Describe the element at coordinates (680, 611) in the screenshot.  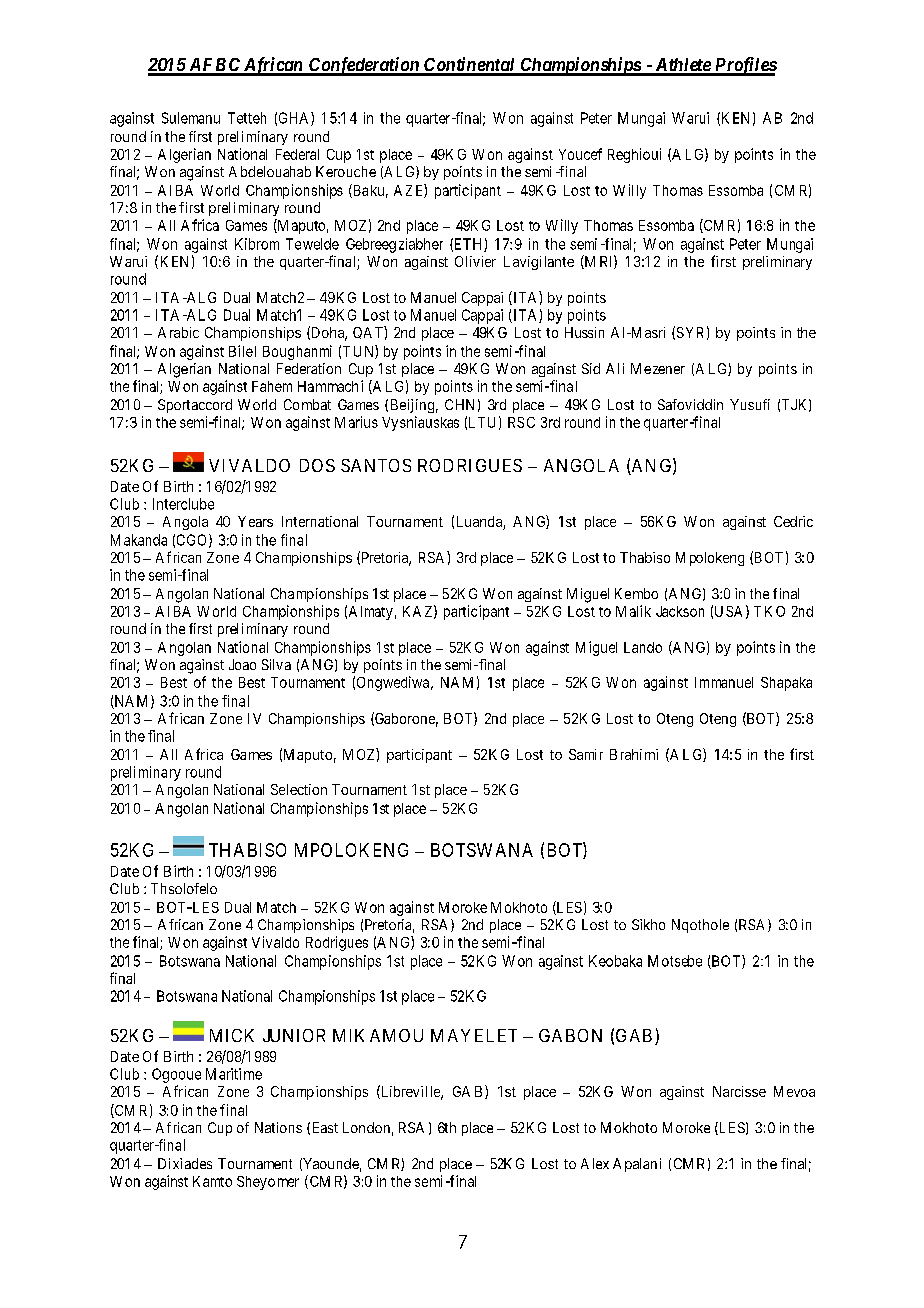
I see `Jackson` at that location.
